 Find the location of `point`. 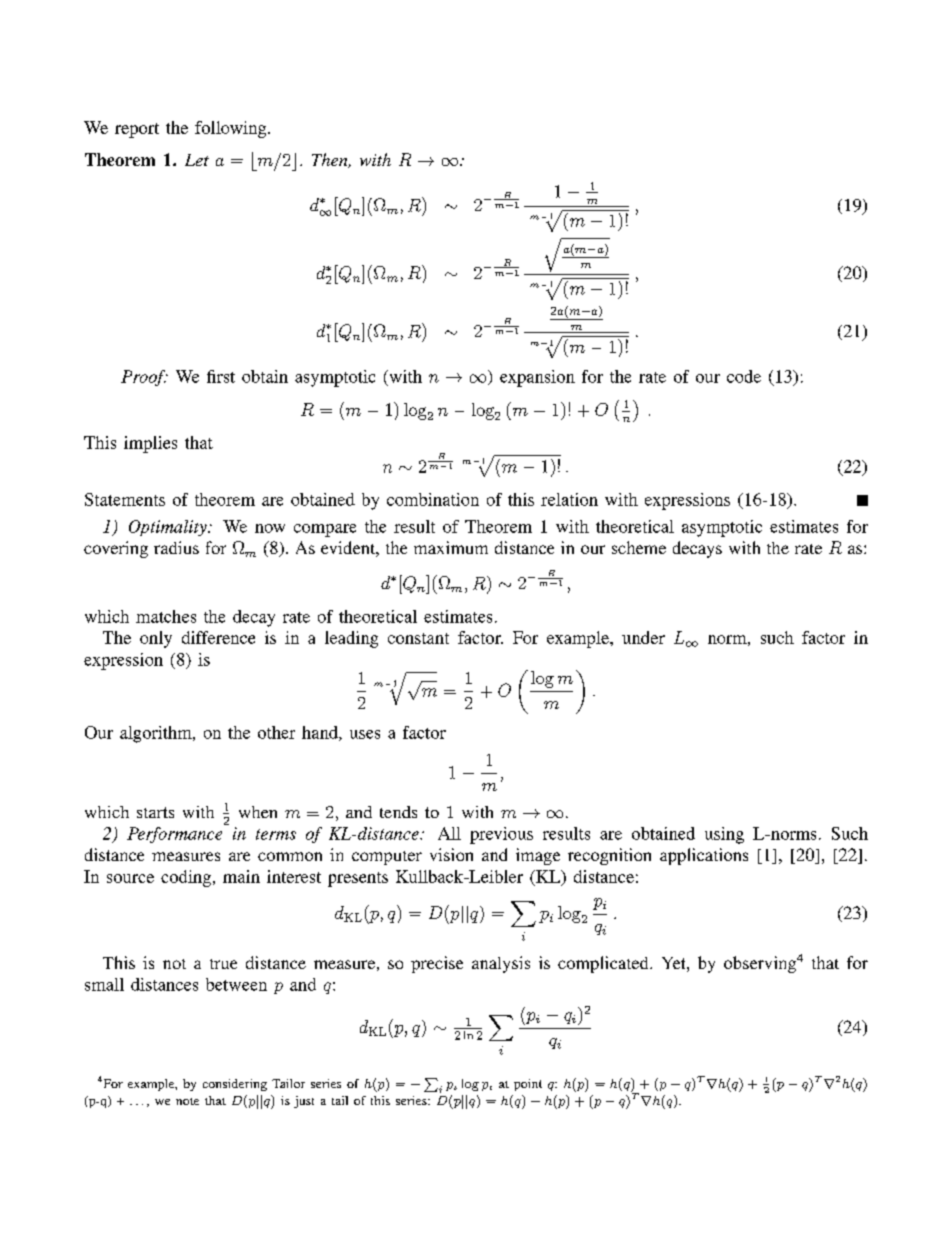

point is located at coordinates (528, 1085).
